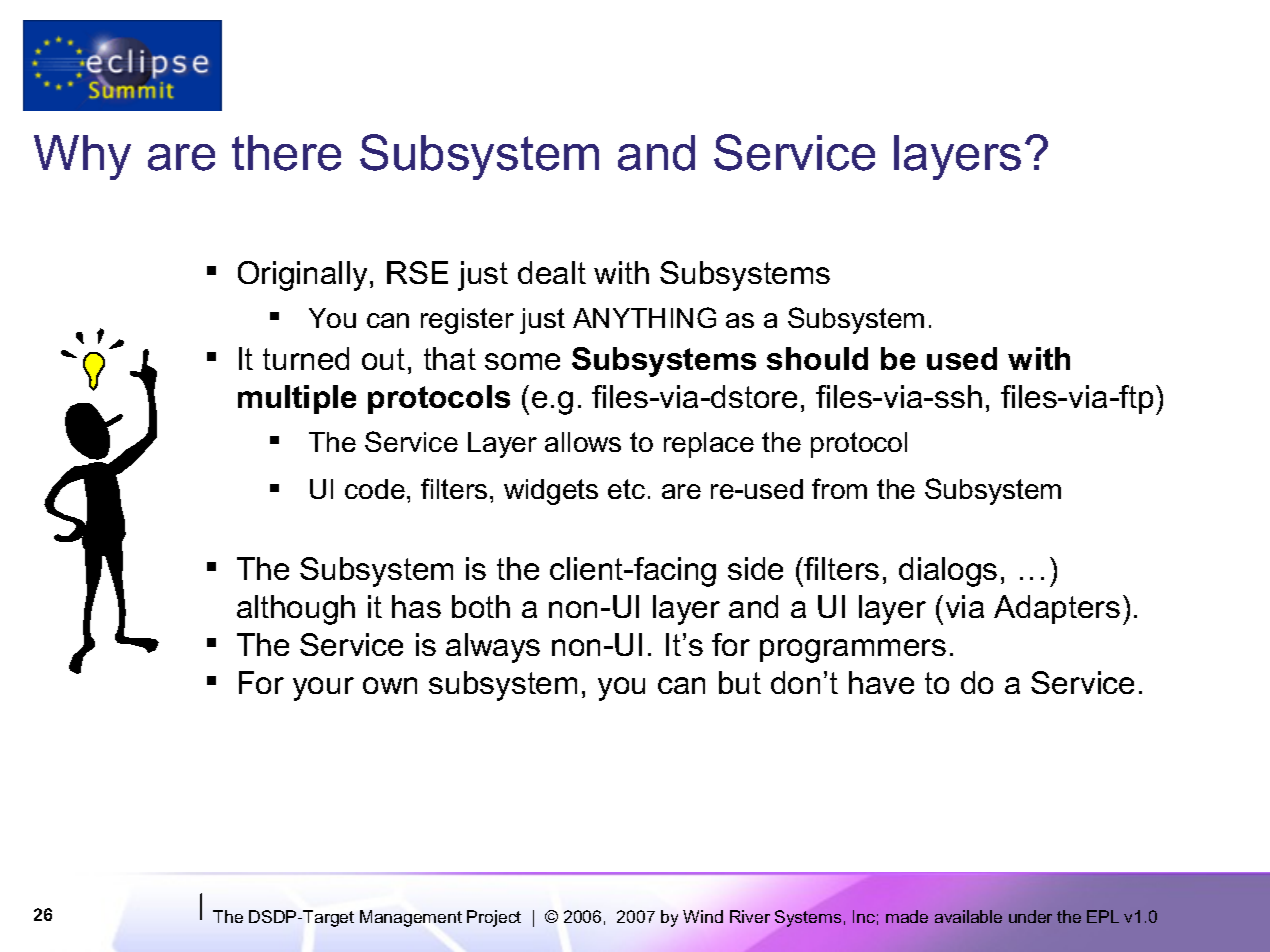  I want to click on multiple, so click(297, 399).
